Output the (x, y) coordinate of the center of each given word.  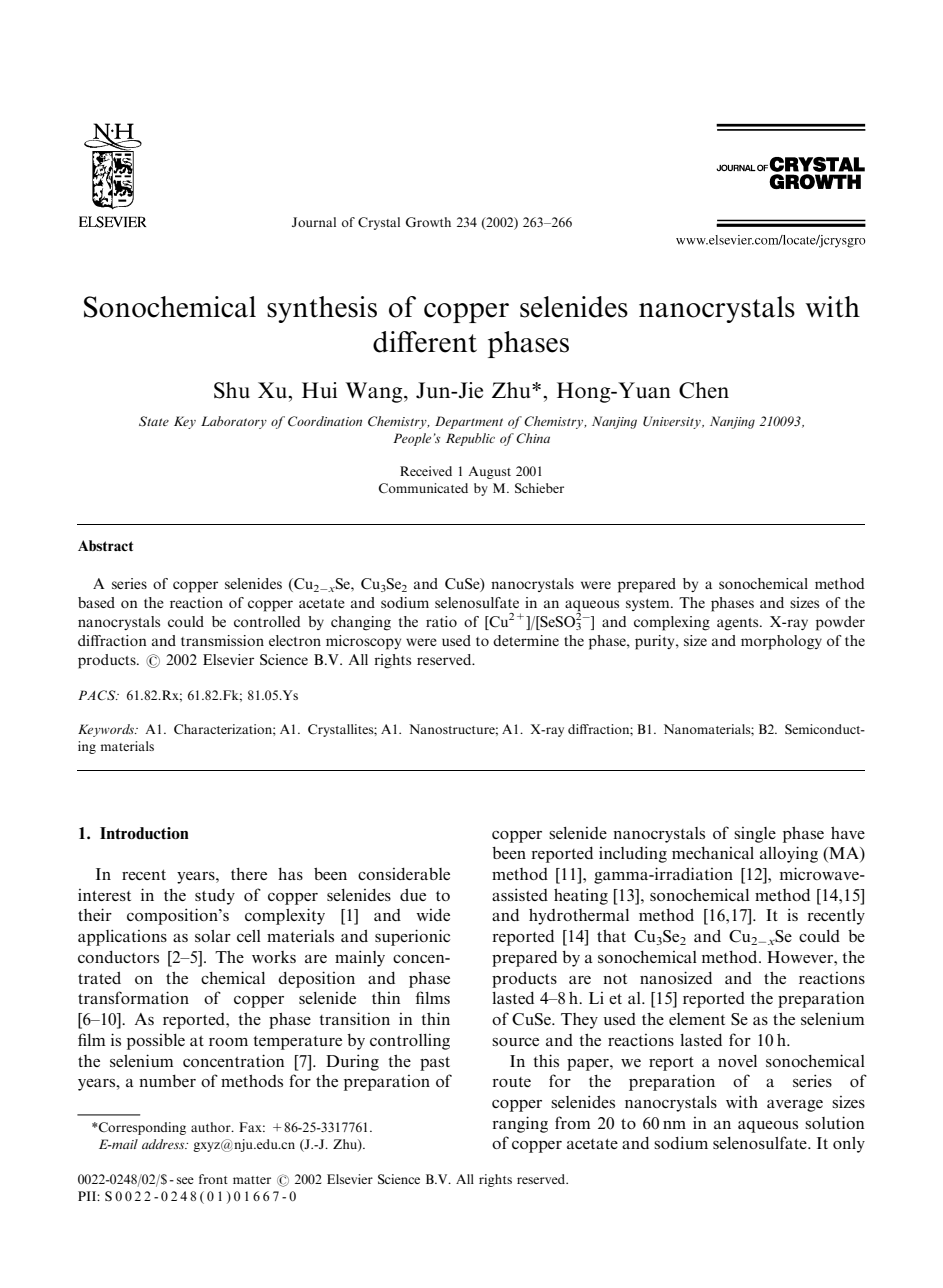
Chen (704, 390)
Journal (314, 222)
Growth (428, 222)
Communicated (423, 488)
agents (739, 624)
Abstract (106, 545)
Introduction (144, 833)
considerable (404, 873)
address (164, 1144)
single (755, 835)
